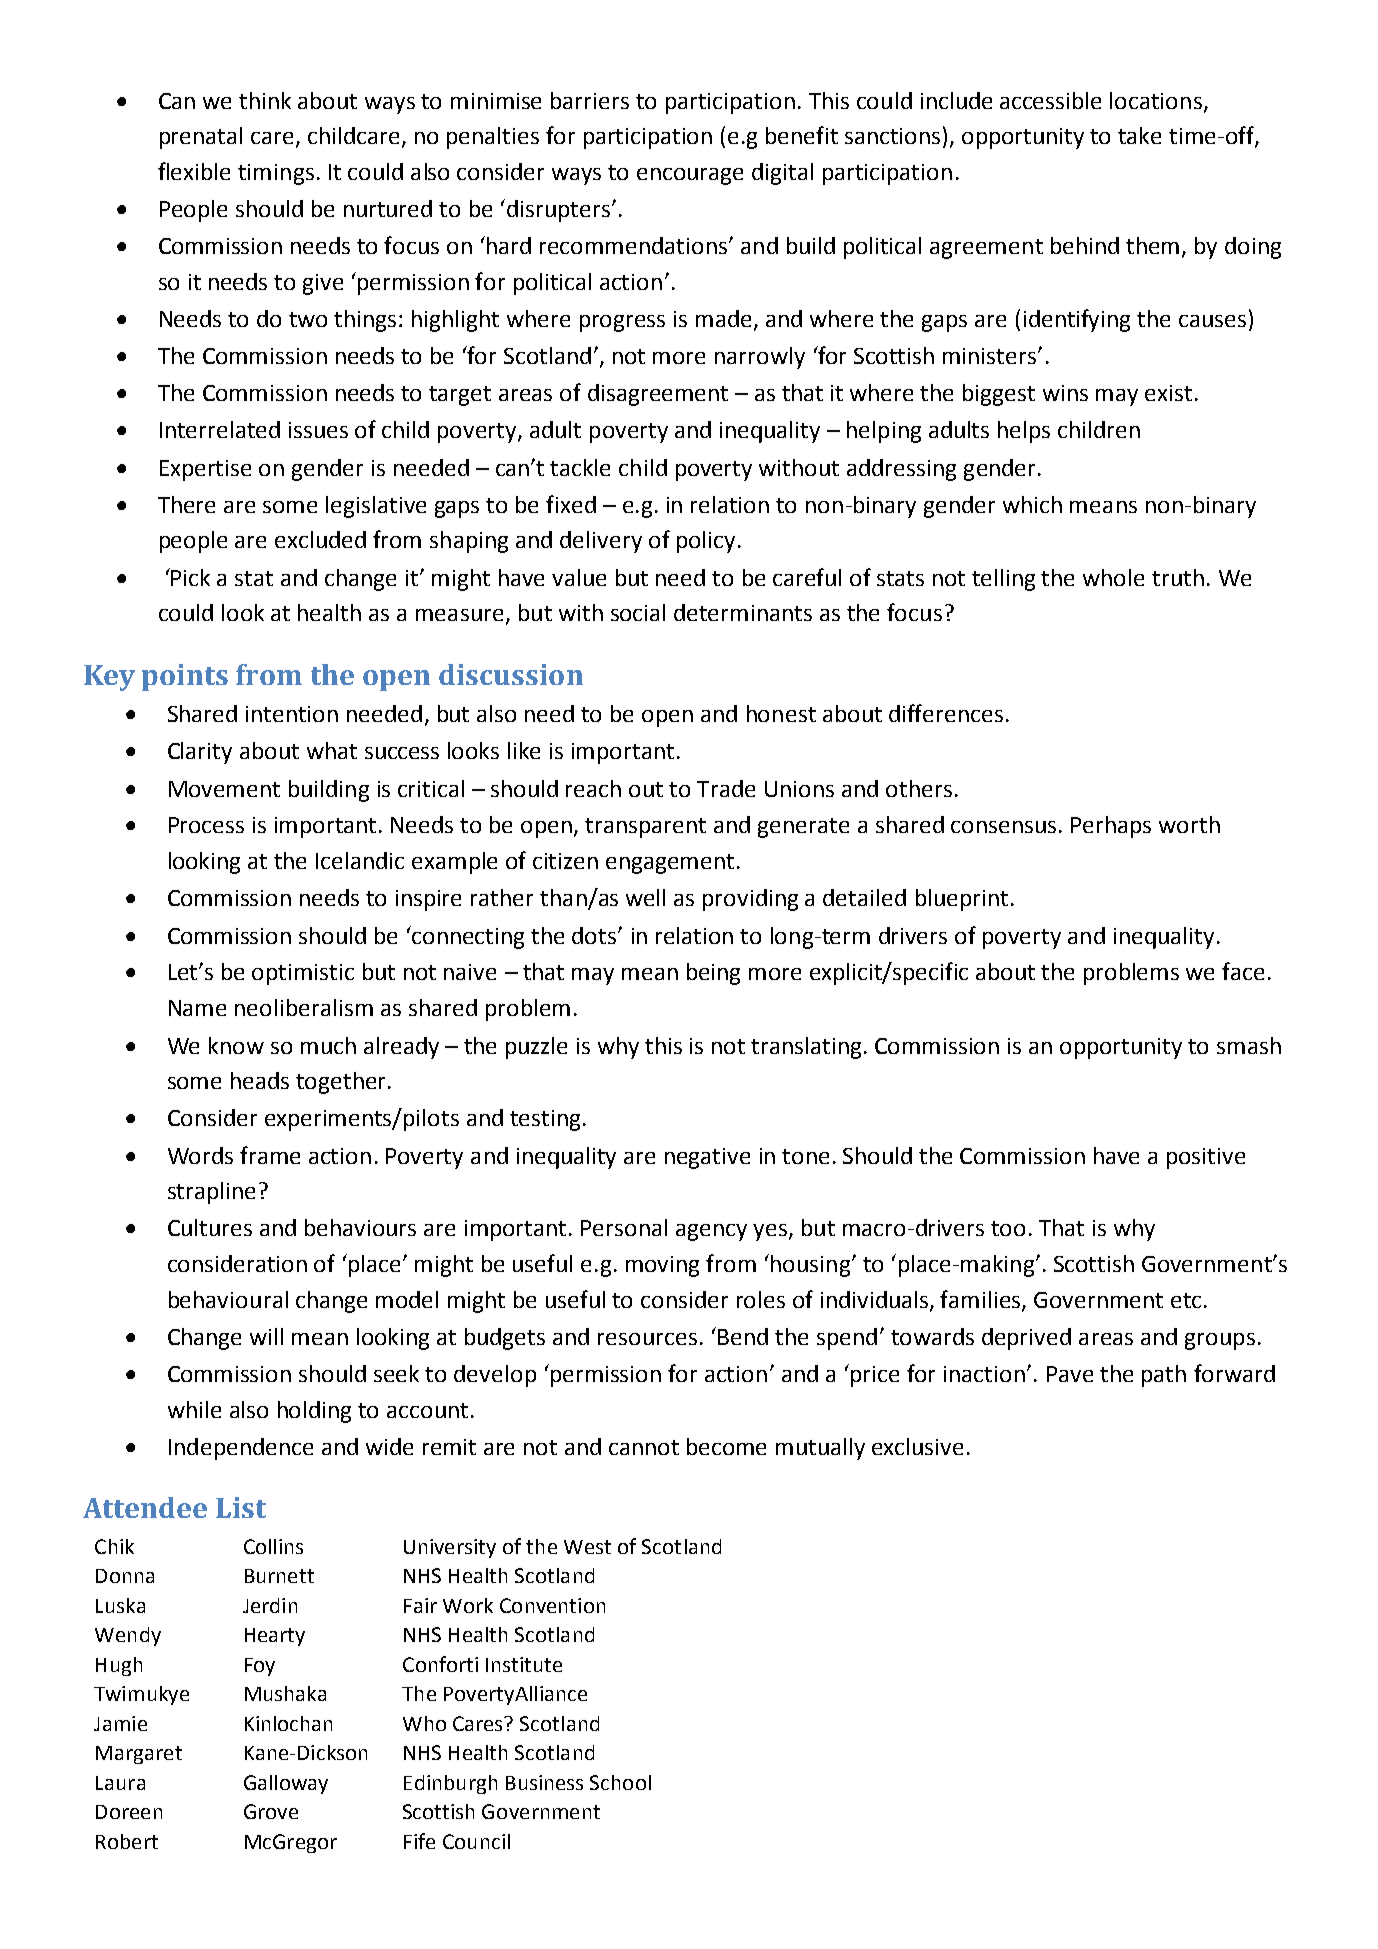 Image resolution: width=1378 pixels, height=1949 pixels. Describe the element at coordinates (276, 174) in the image. I see `timings` at that location.
